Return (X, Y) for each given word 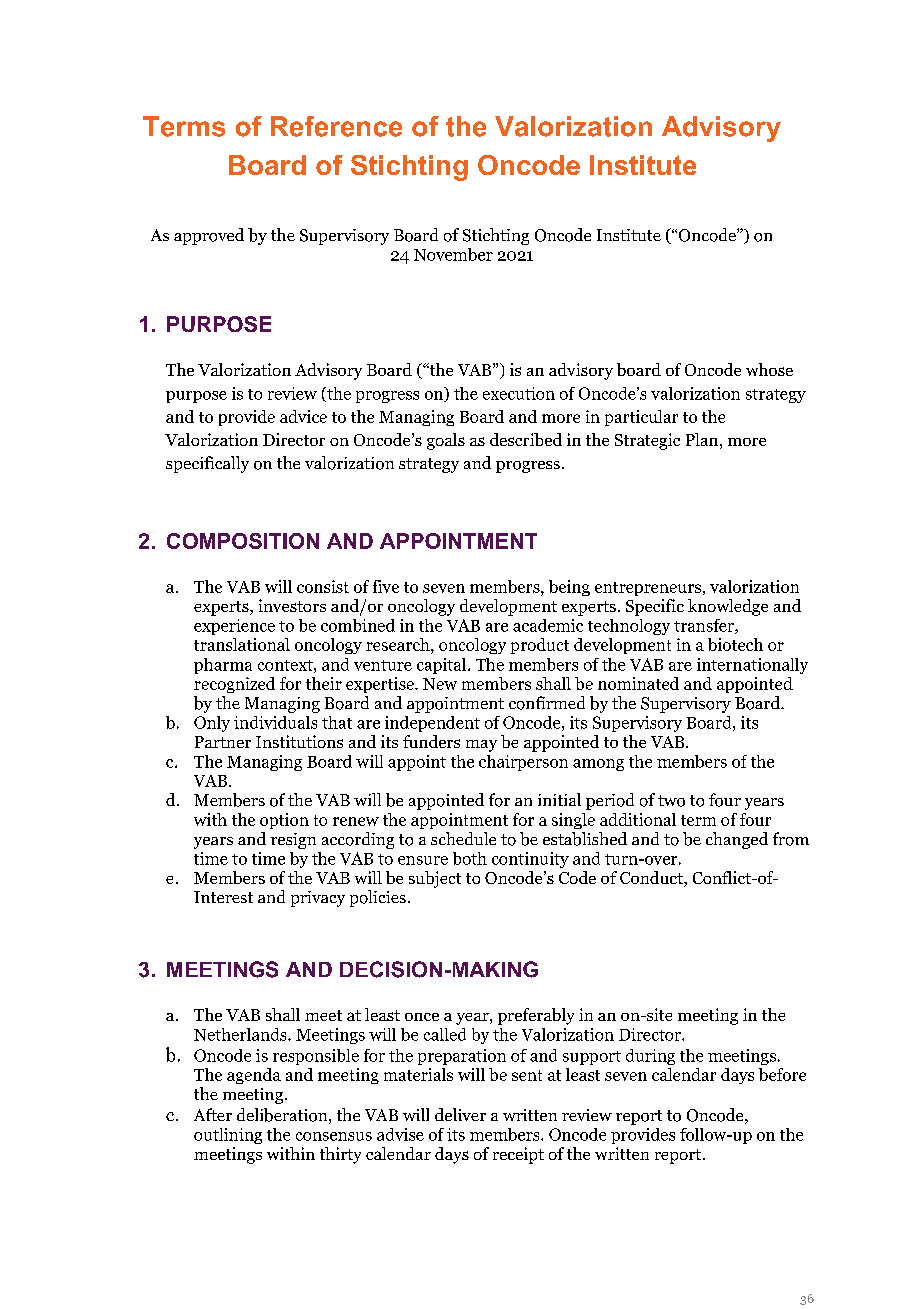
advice (303, 416)
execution (519, 393)
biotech (735, 644)
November (453, 254)
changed (737, 840)
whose (769, 369)
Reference (336, 126)
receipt (518, 1155)
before (782, 1074)
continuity (530, 860)
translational (242, 644)
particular (641, 418)
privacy (318, 899)
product (540, 646)
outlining (228, 1136)
